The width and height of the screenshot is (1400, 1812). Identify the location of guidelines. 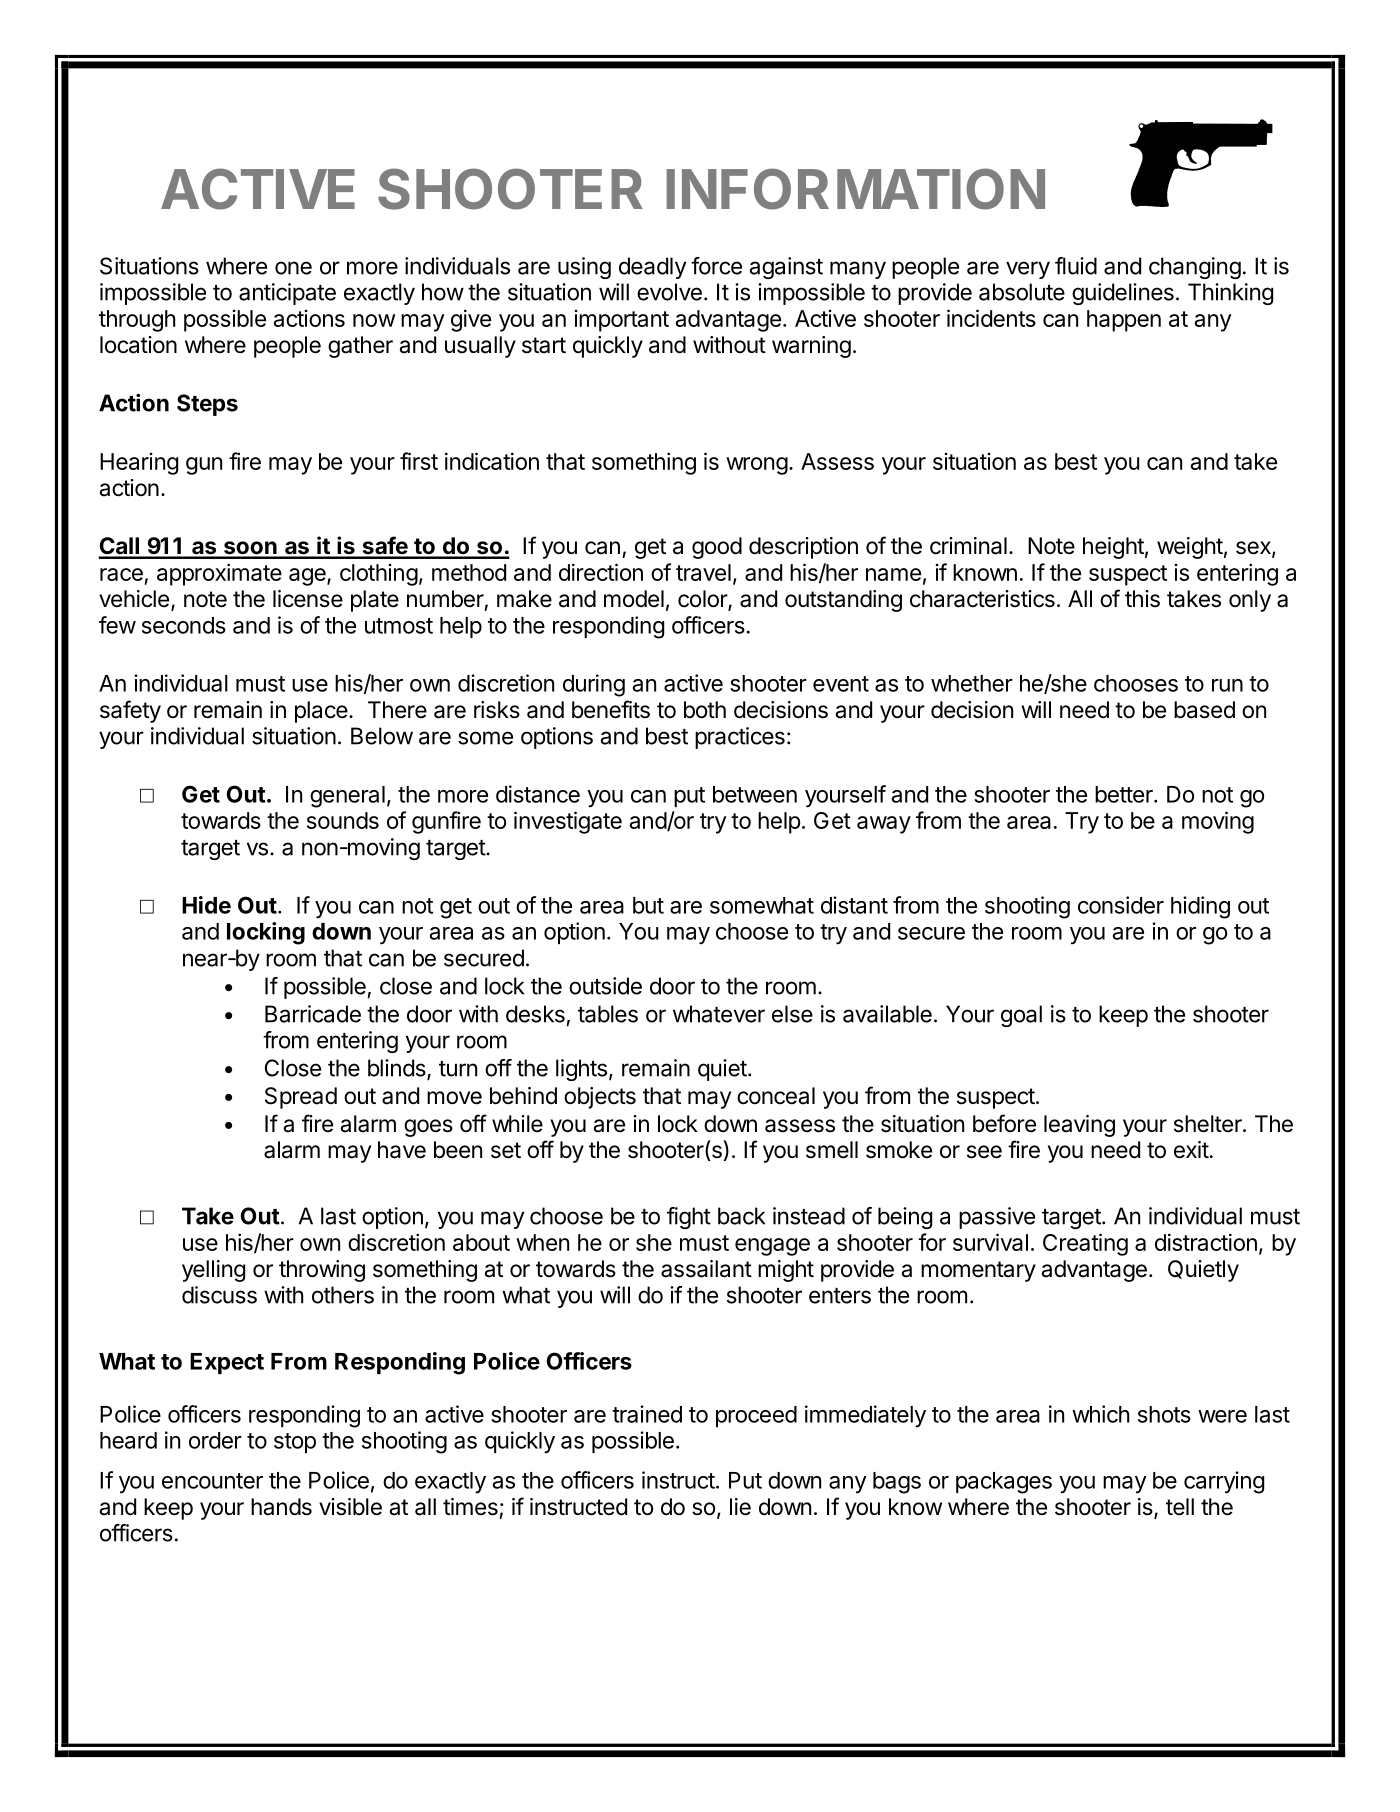
(1123, 294).
